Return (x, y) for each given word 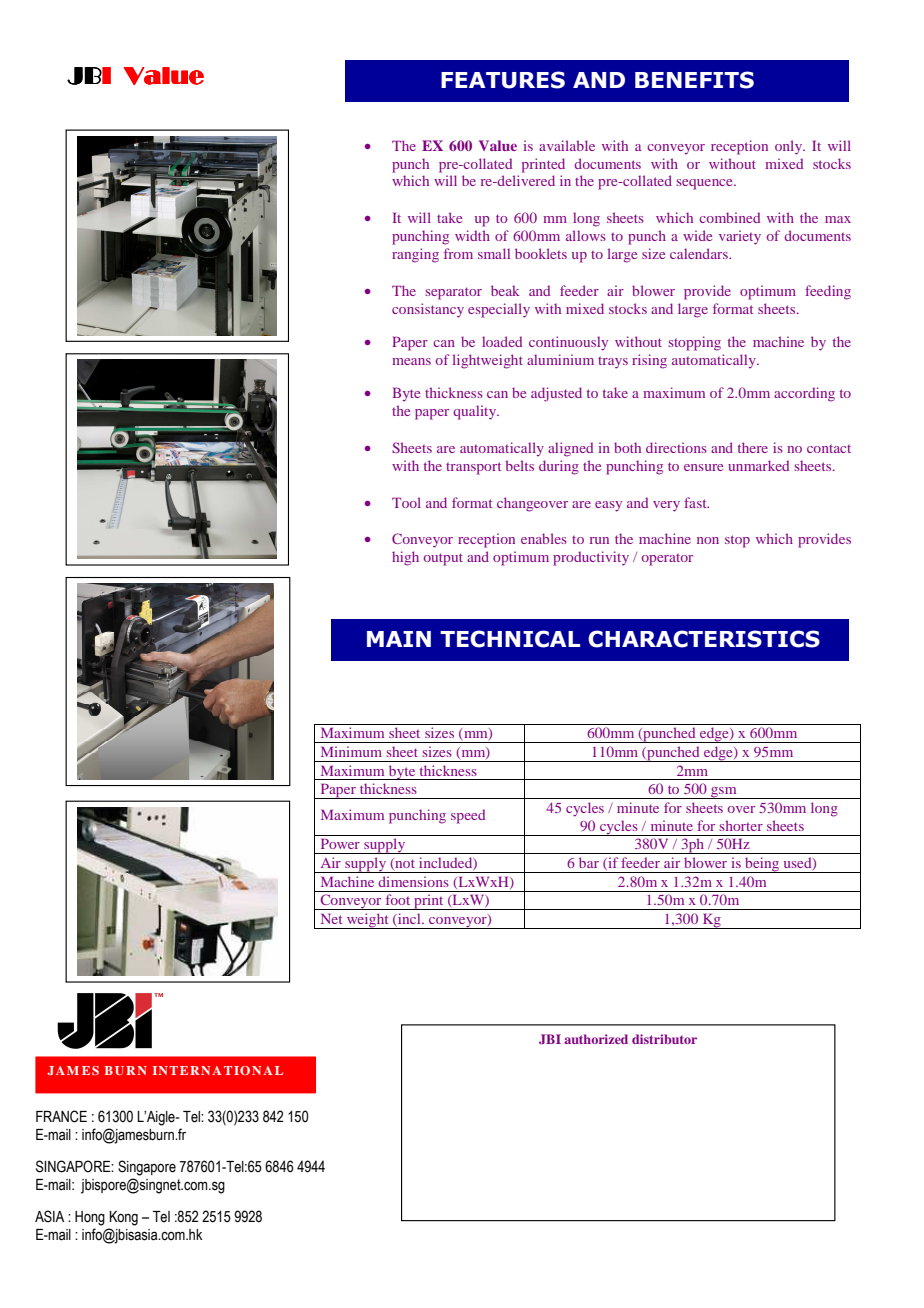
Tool (406, 502)
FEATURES (503, 80)
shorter (741, 825)
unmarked (758, 465)
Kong (124, 1218)
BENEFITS (694, 80)
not (404, 864)
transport (473, 468)
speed (468, 816)
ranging (415, 255)
